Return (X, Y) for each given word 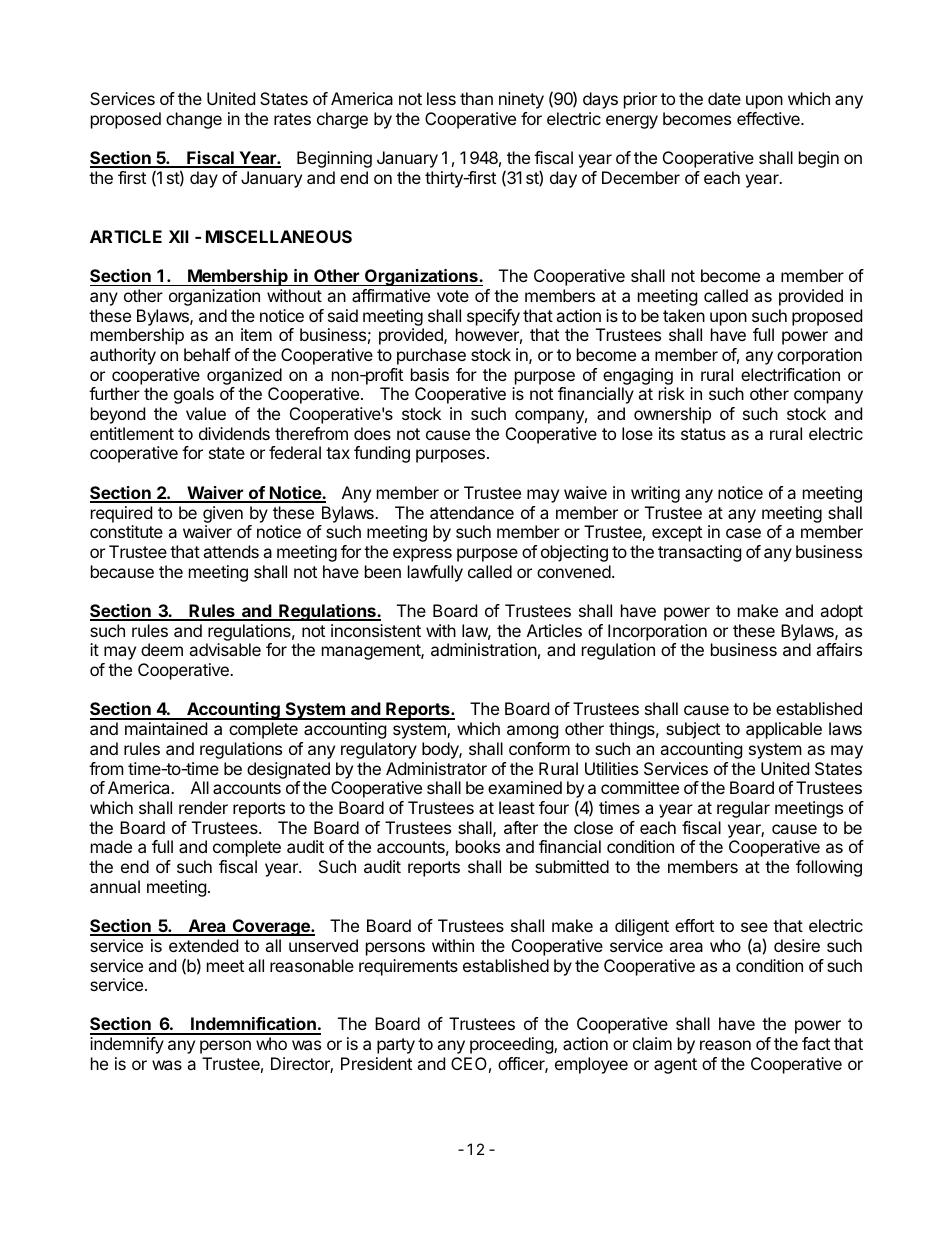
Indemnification (253, 1025)
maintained (166, 728)
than (476, 98)
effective (769, 118)
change (194, 120)
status (703, 434)
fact (816, 1043)
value (206, 413)
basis (430, 374)
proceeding (512, 1045)
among (532, 732)
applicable (784, 730)
